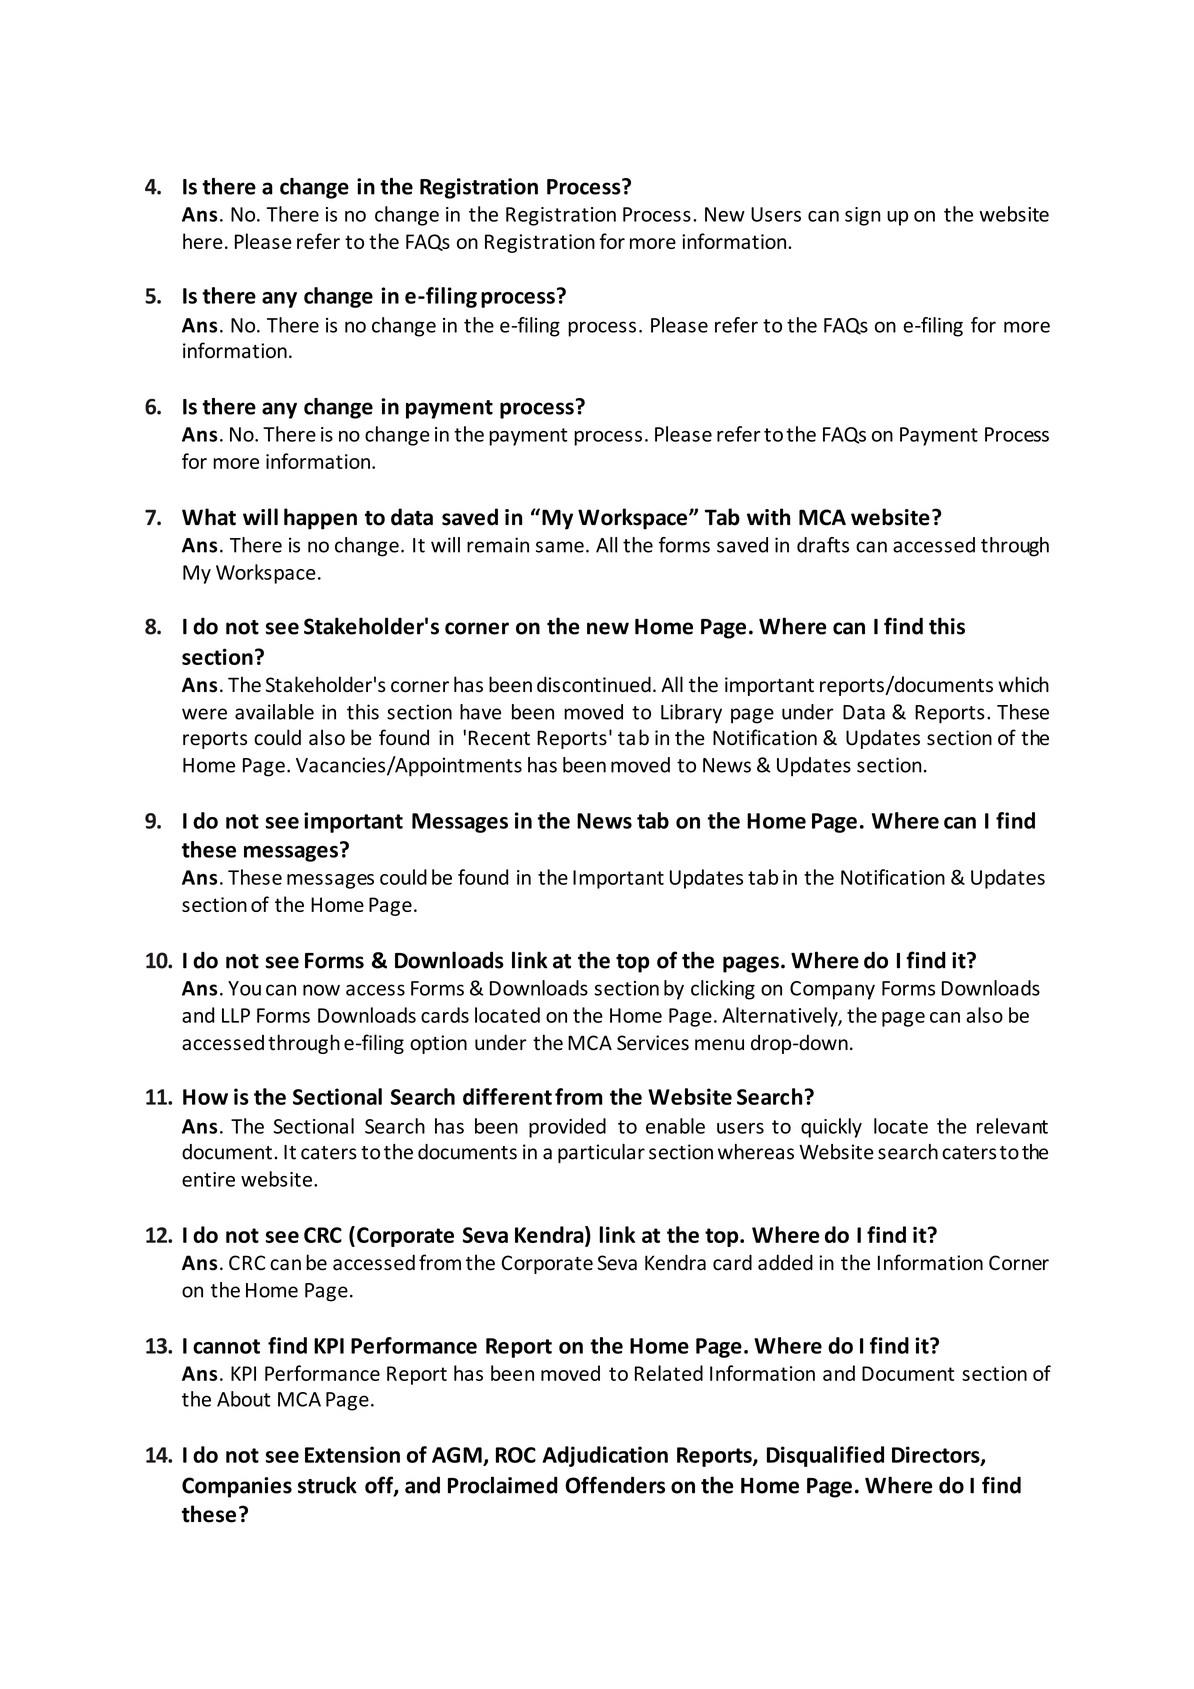 The height and width of the screenshot is (1689, 1194). I want to click on Company, so click(832, 990).
